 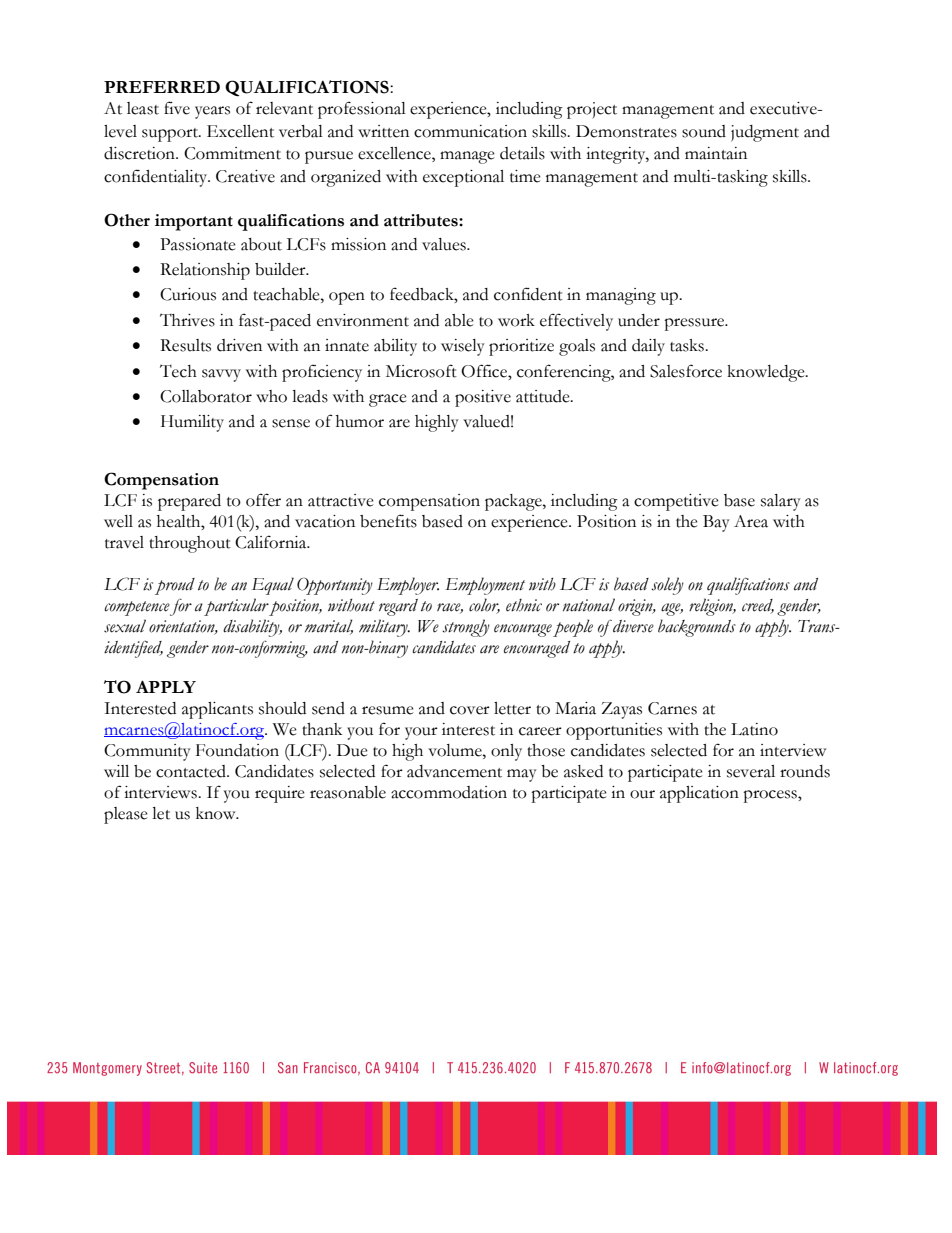 What do you see at coordinates (192, 771) in the document?
I see `contacted` at bounding box center [192, 771].
